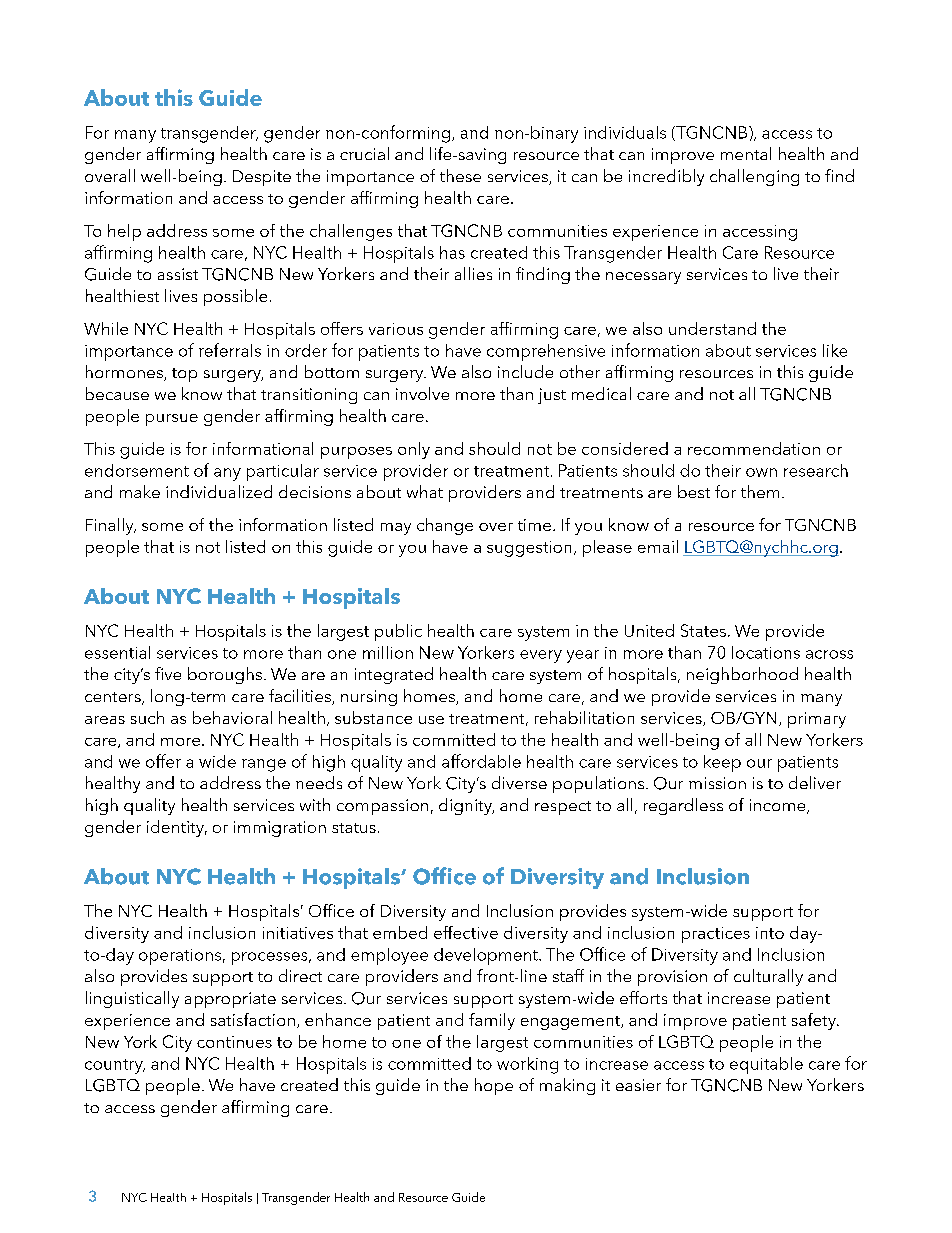 This screenshot has width=952, height=1233. Describe the element at coordinates (746, 153) in the screenshot. I see `mental` at that location.
